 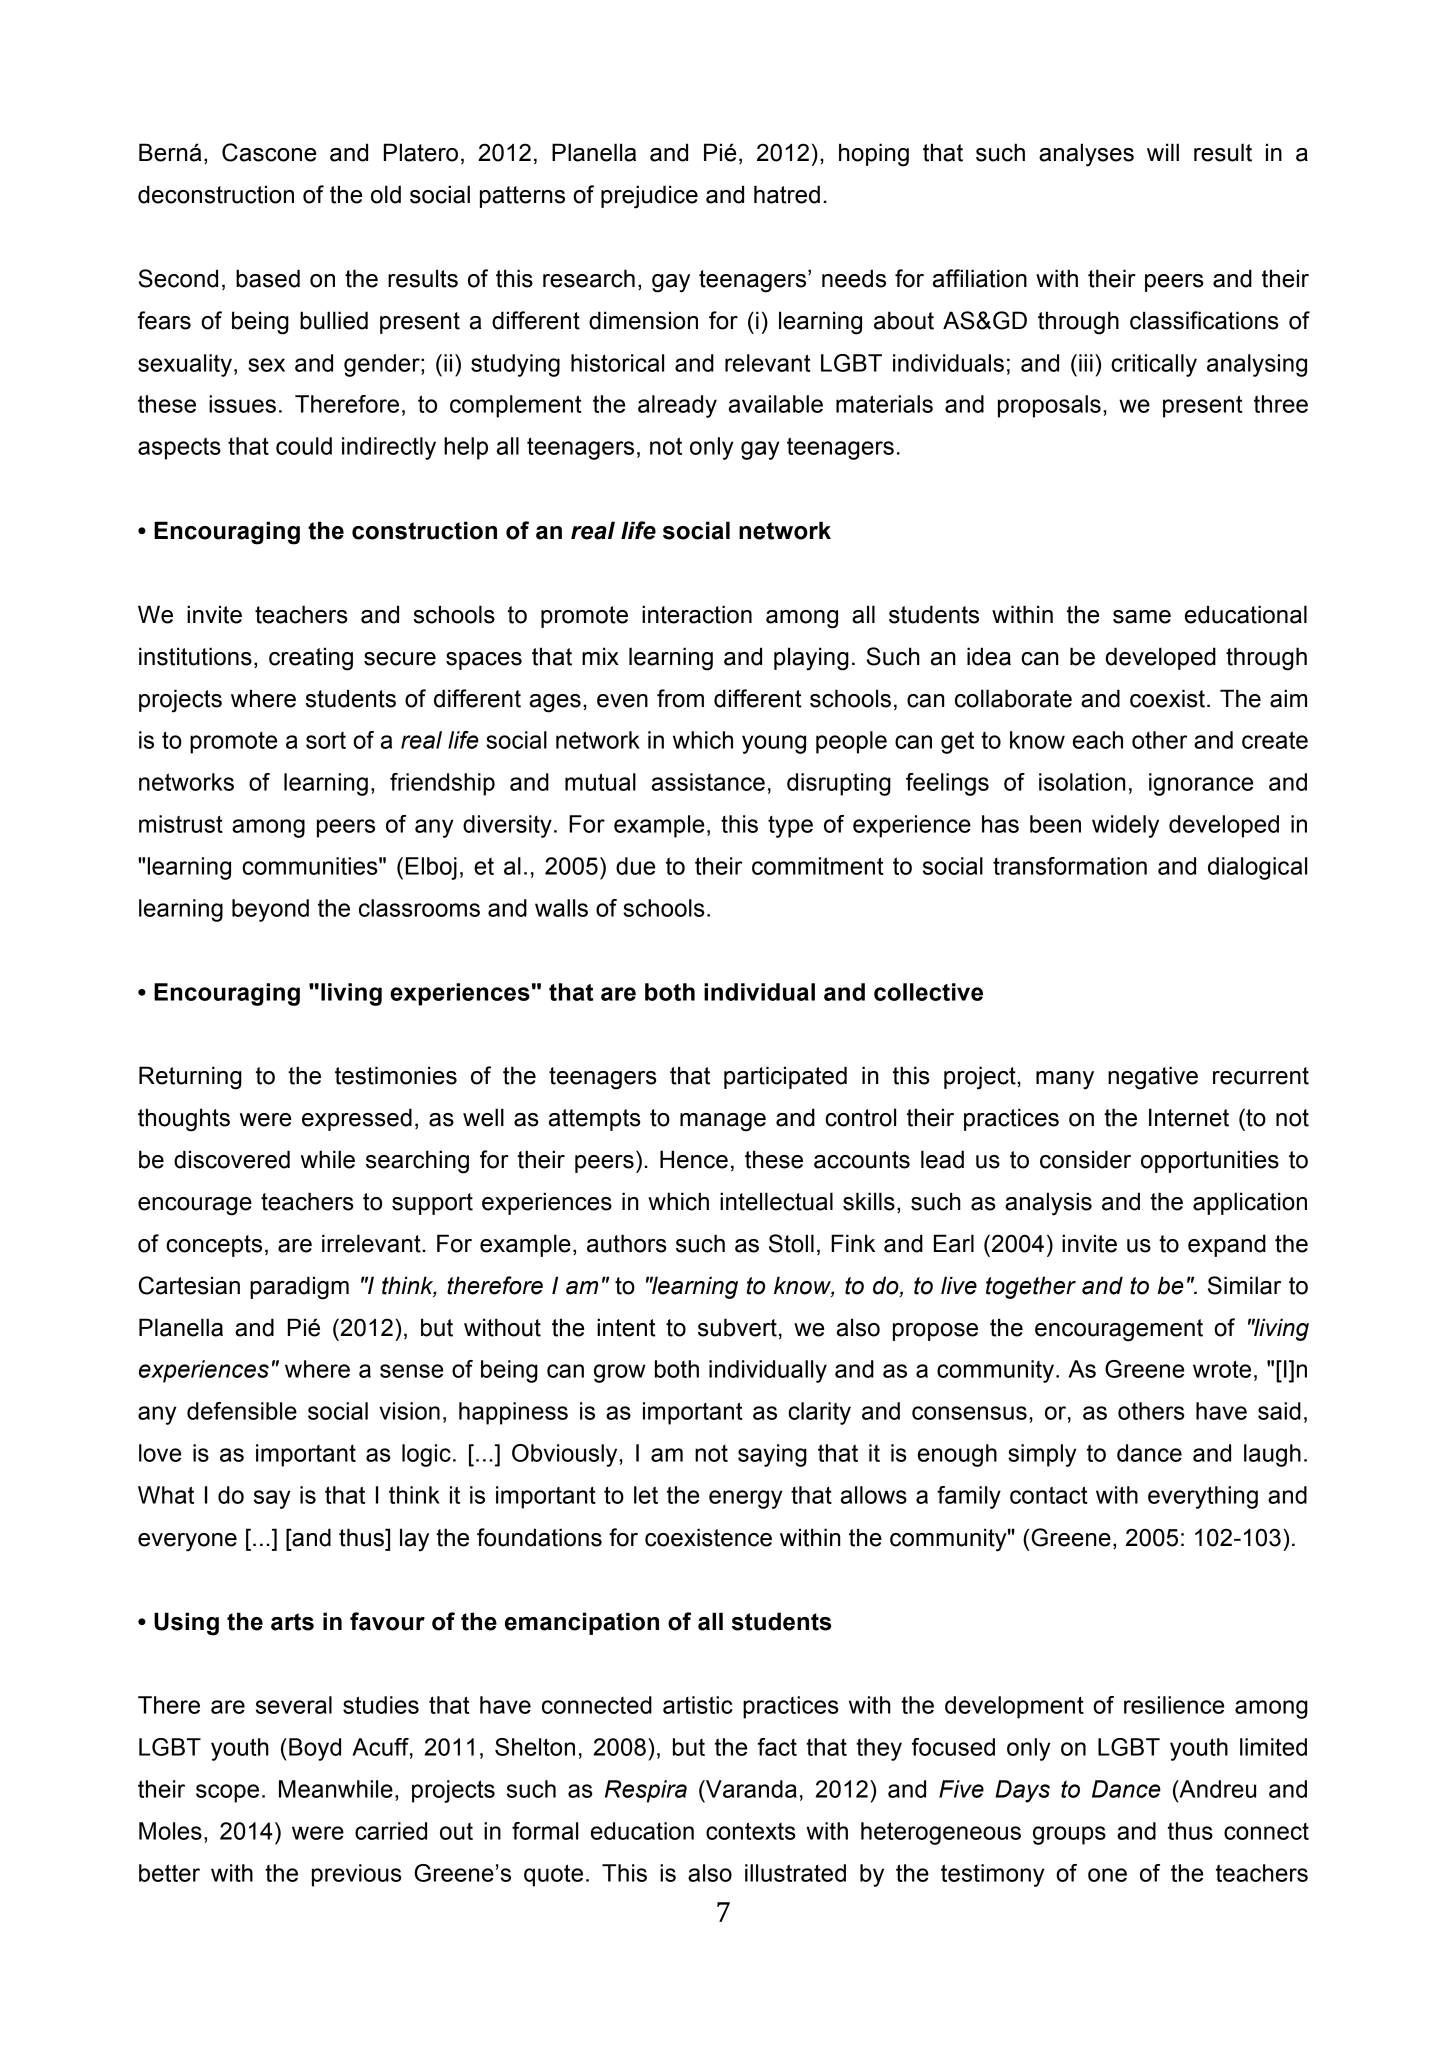 What do you see at coordinates (785, 1077) in the screenshot?
I see `participated` at bounding box center [785, 1077].
